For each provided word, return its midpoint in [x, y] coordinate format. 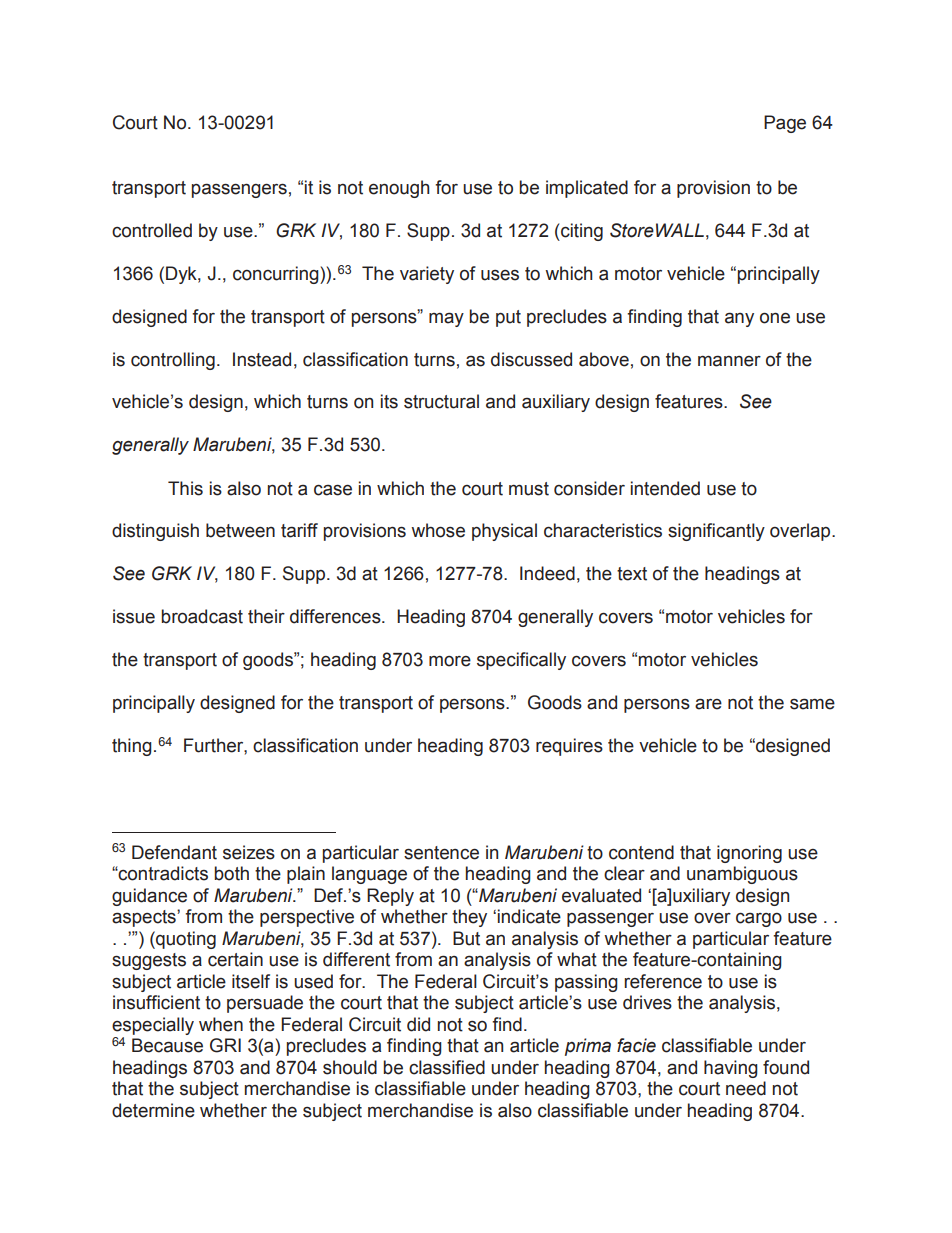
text [632, 574]
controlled [152, 230]
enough [399, 189]
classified [447, 1067]
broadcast [202, 616]
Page [785, 124]
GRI [225, 1045]
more [450, 661]
